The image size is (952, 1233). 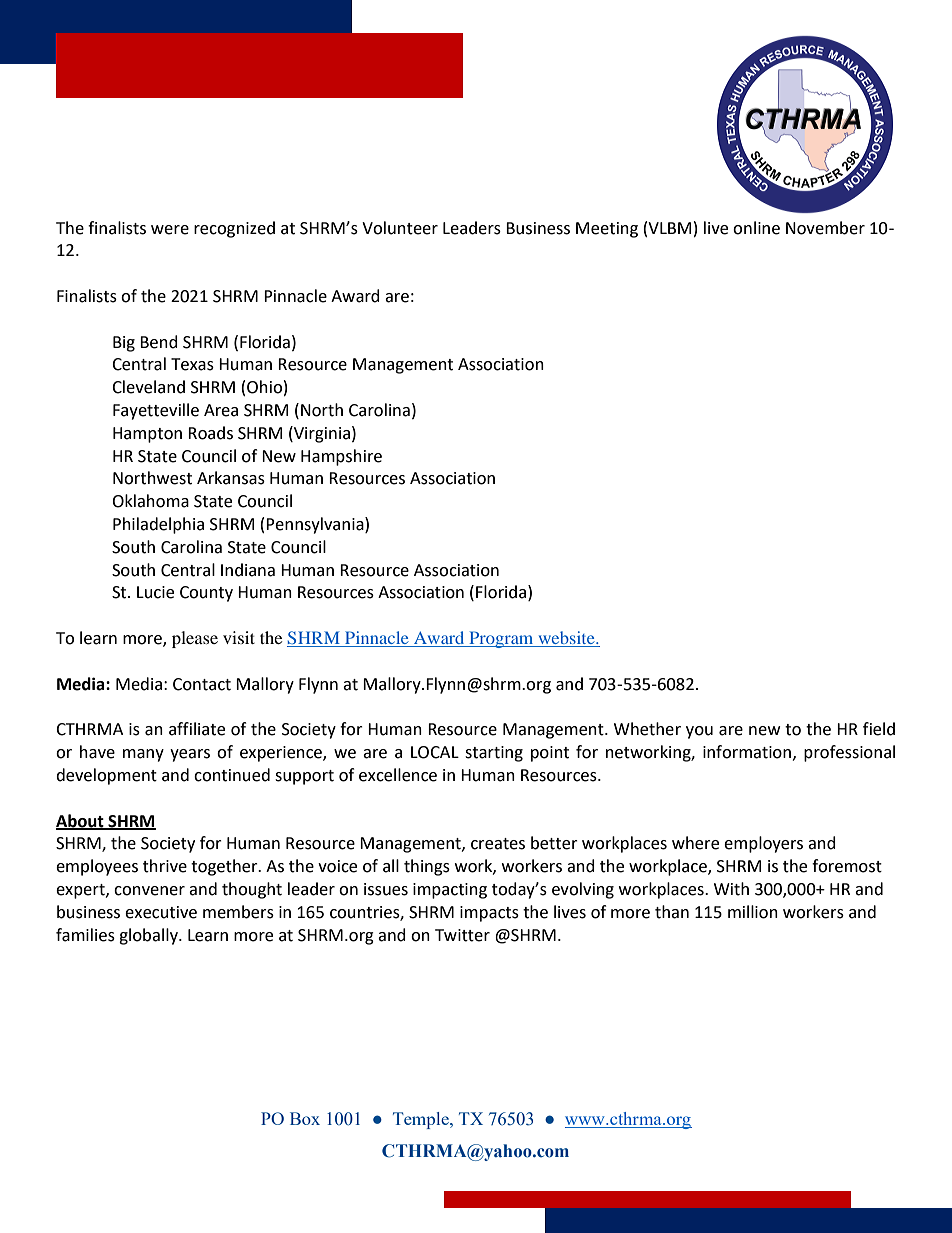 What do you see at coordinates (170, 230) in the screenshot?
I see `were` at bounding box center [170, 230].
